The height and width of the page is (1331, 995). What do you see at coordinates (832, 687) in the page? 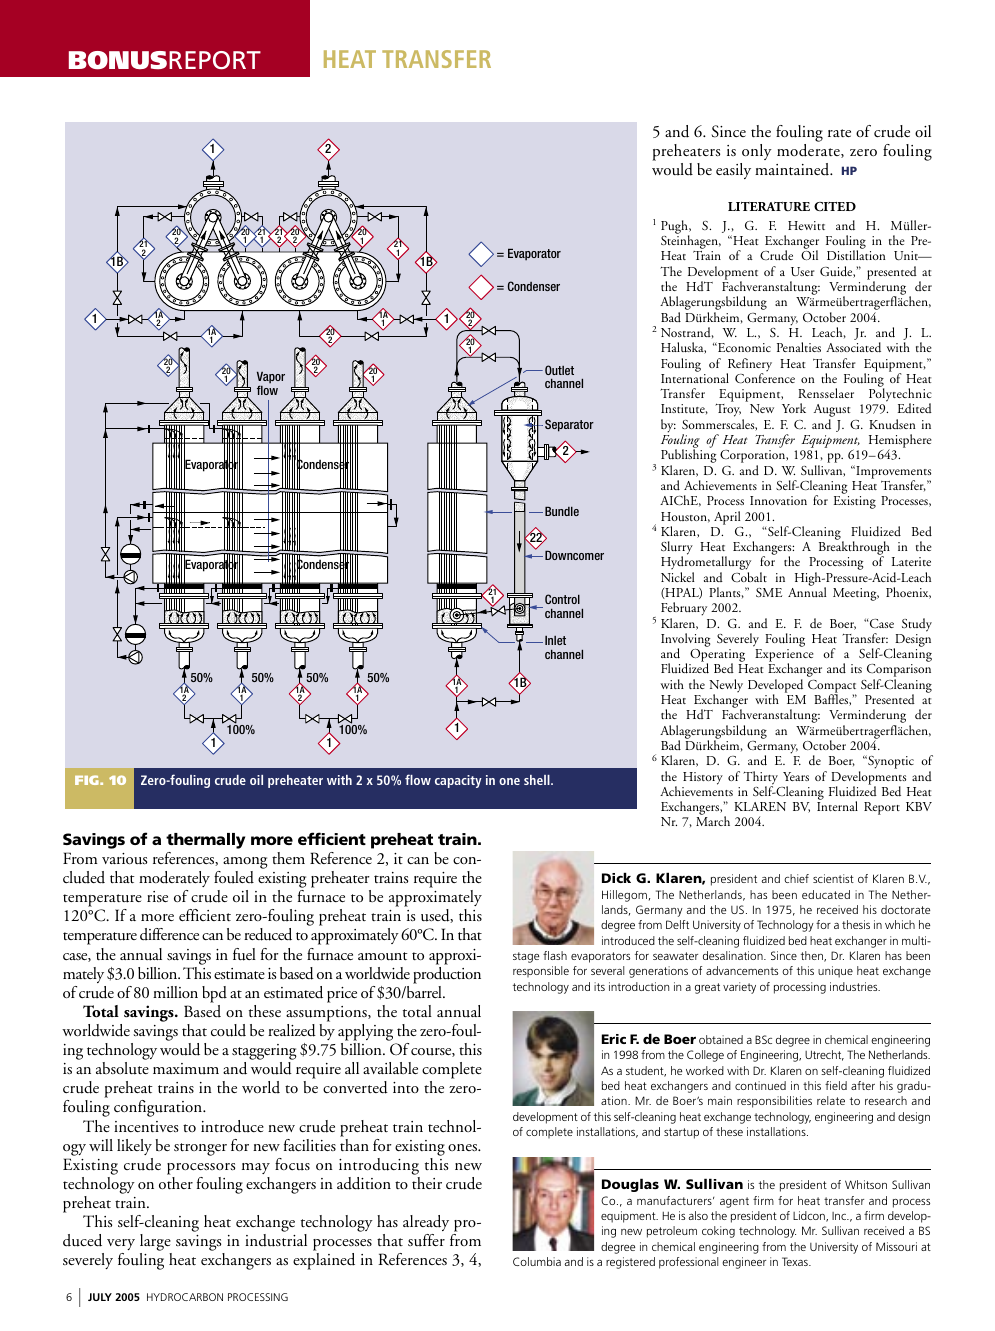
I see `Compact` at bounding box center [832, 687].
